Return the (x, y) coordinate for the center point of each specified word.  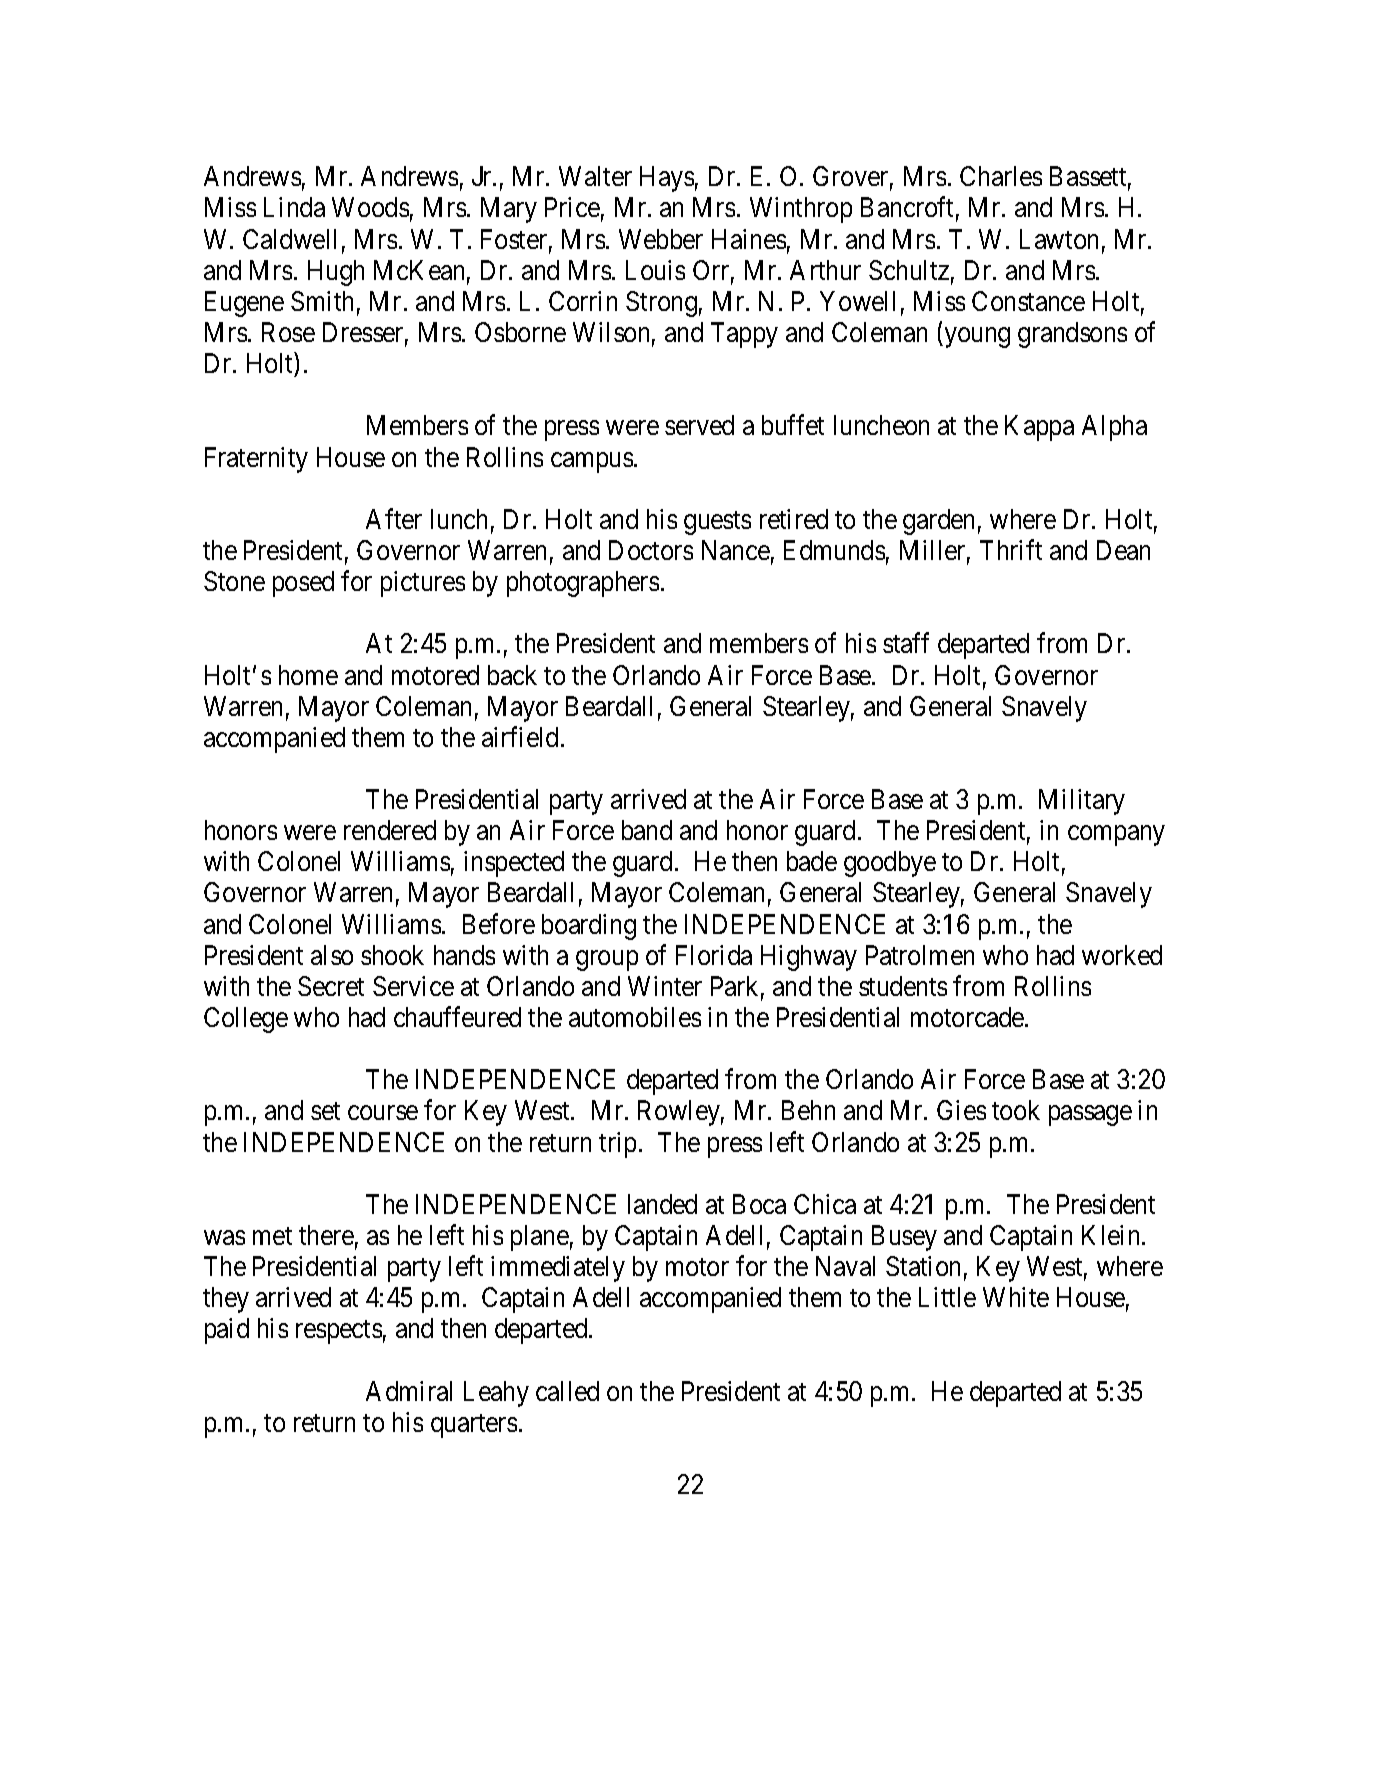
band (647, 830)
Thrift (1011, 550)
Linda (294, 207)
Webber (661, 239)
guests (717, 523)
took (1016, 1110)
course (383, 1113)
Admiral (409, 1391)
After (394, 518)
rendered (390, 830)
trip (617, 1145)
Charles (1001, 176)
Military (1082, 802)
